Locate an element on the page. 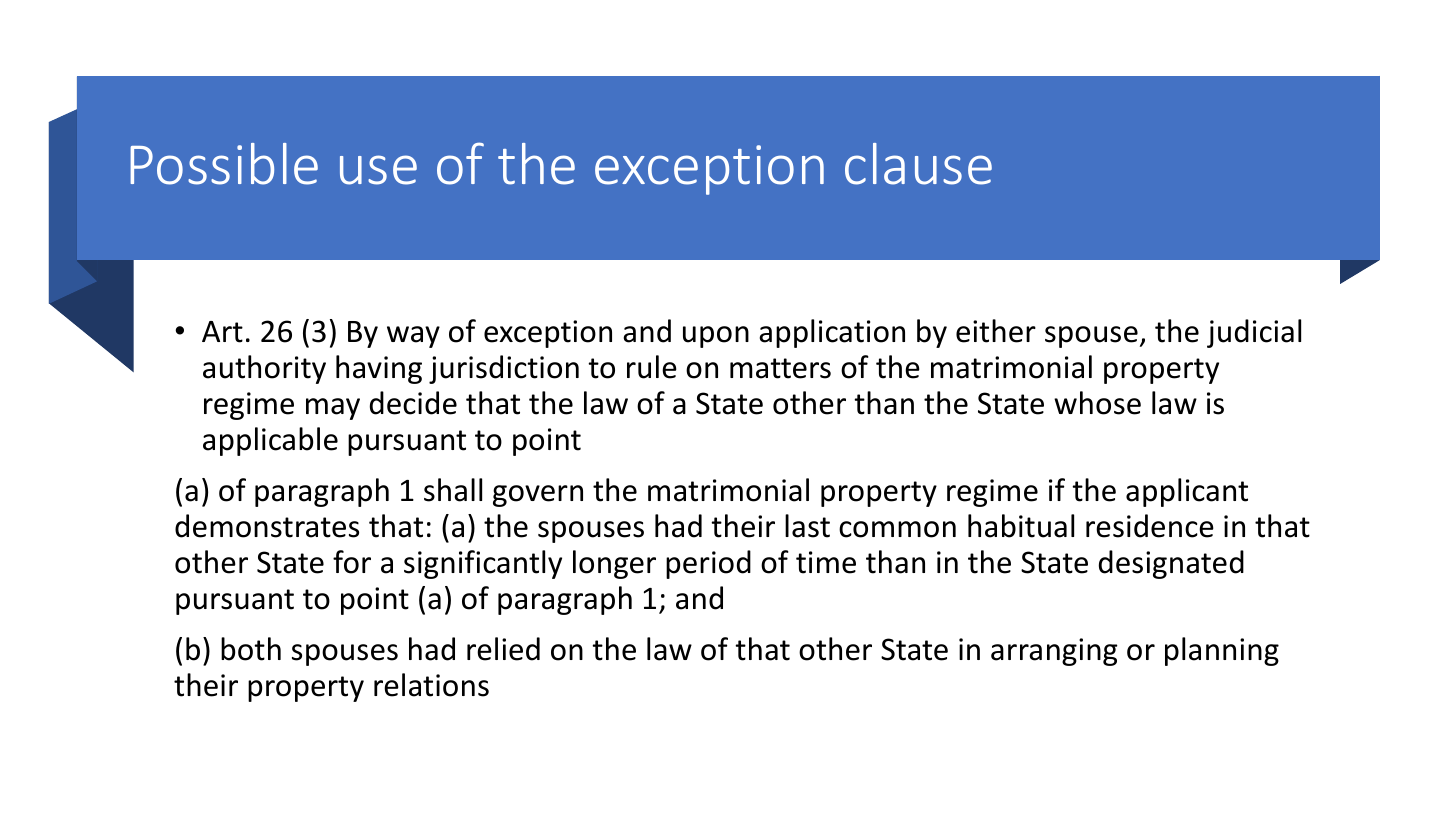 The image size is (1456, 819). way is located at coordinates (413, 337).
